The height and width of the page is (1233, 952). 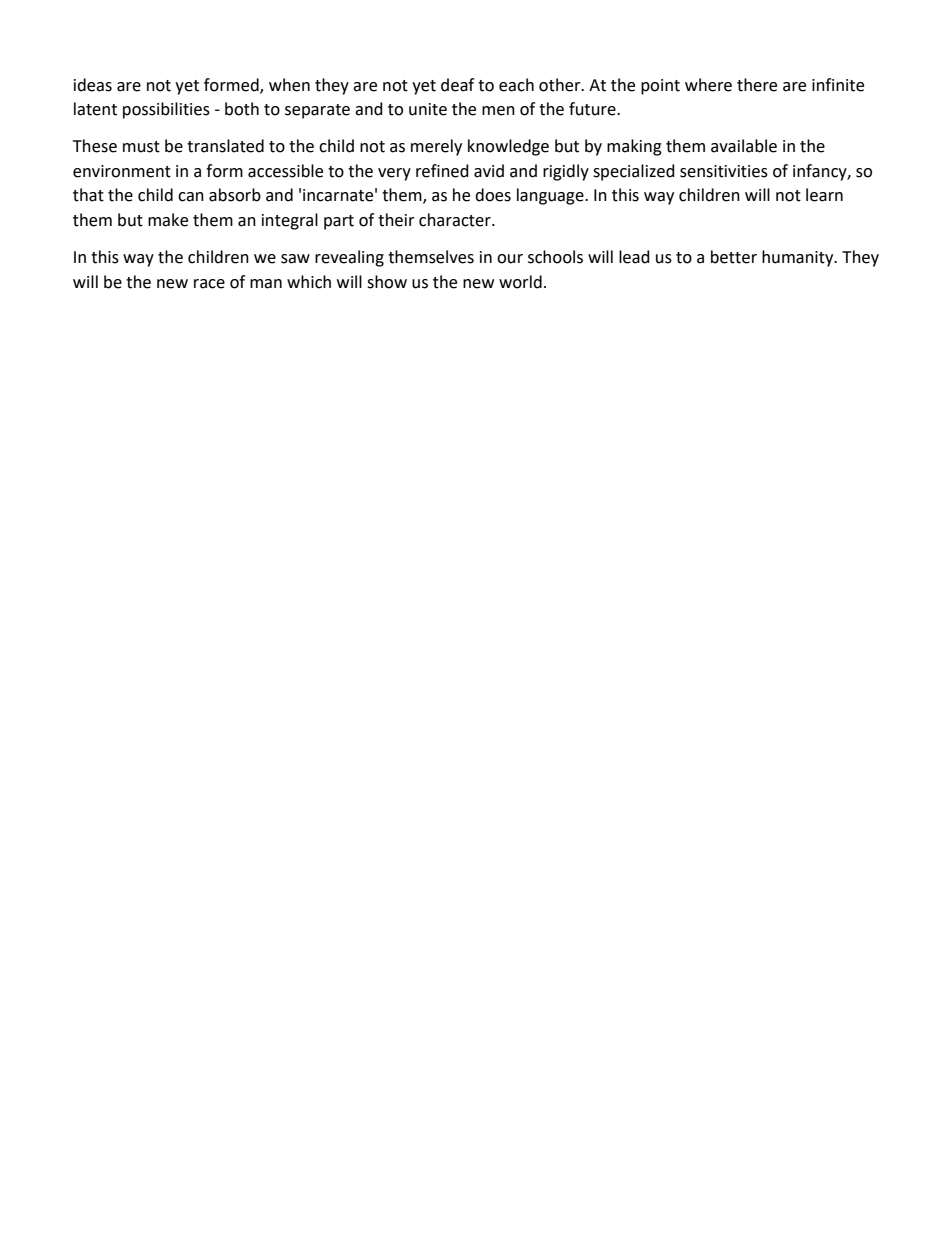 What do you see at coordinates (93, 85) in the page?
I see `ideas` at bounding box center [93, 85].
